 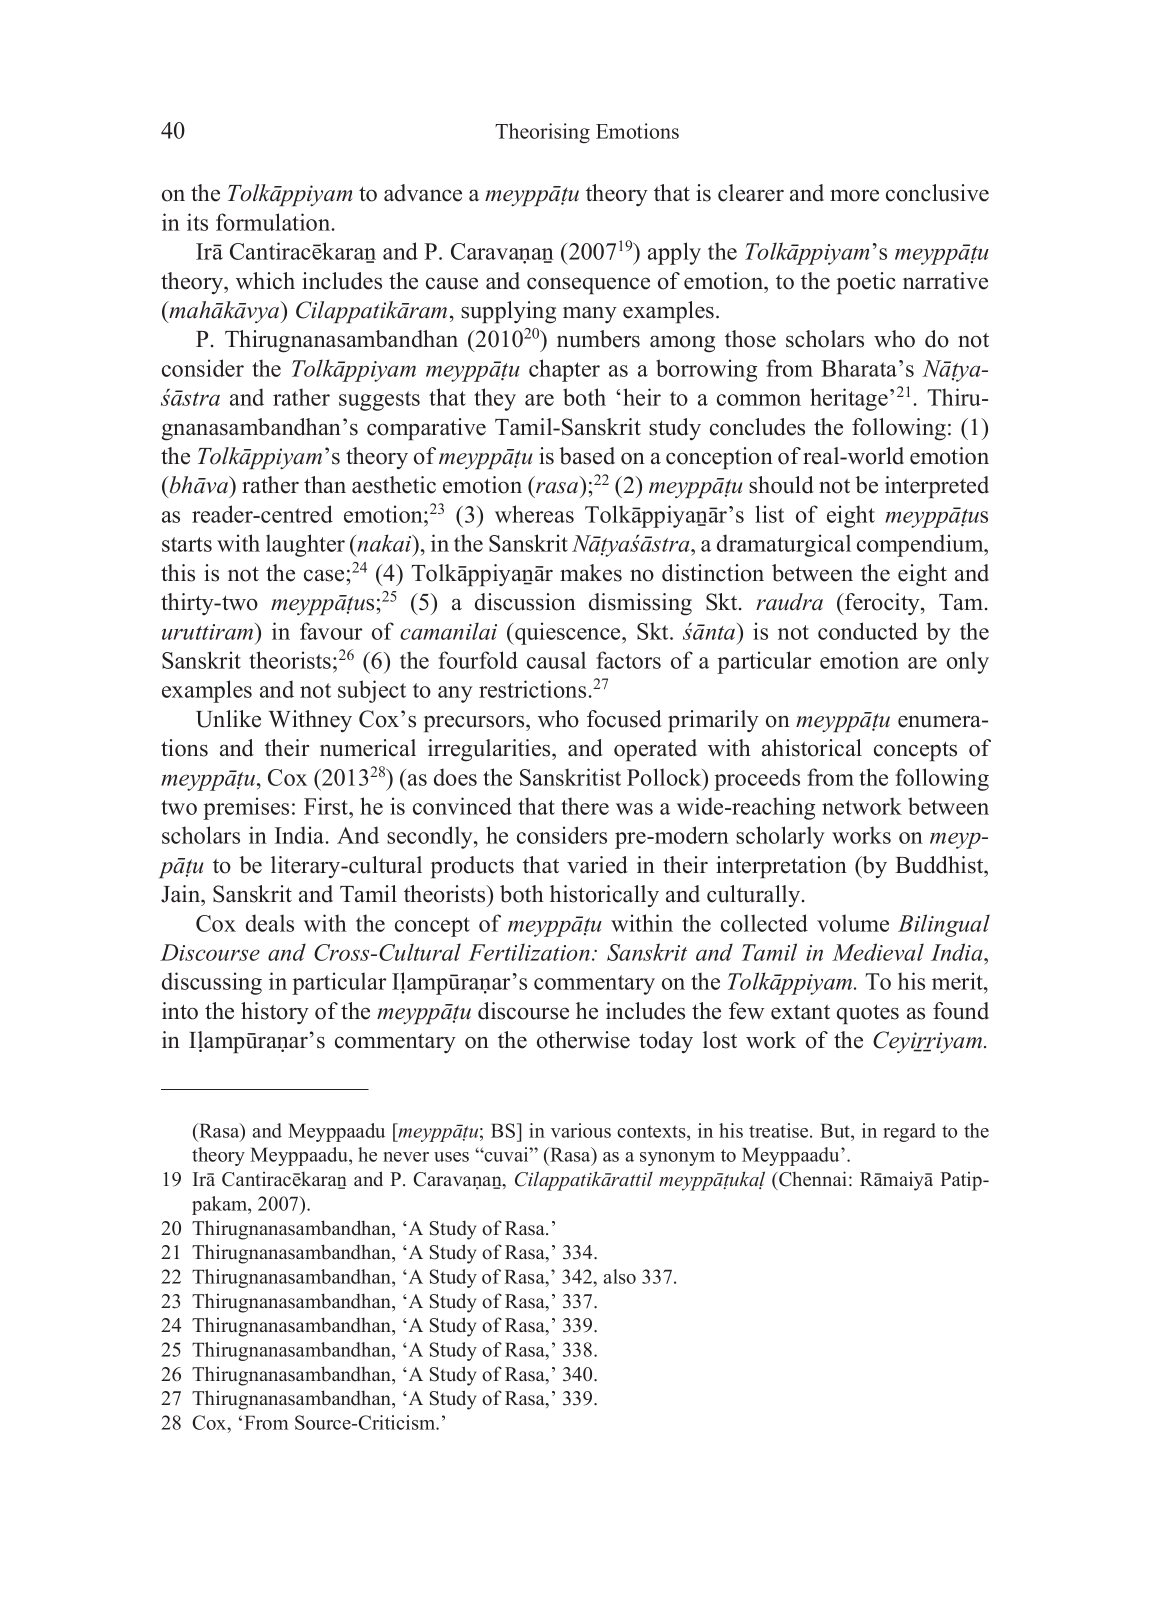 I want to click on Theorising, so click(x=542, y=133).
